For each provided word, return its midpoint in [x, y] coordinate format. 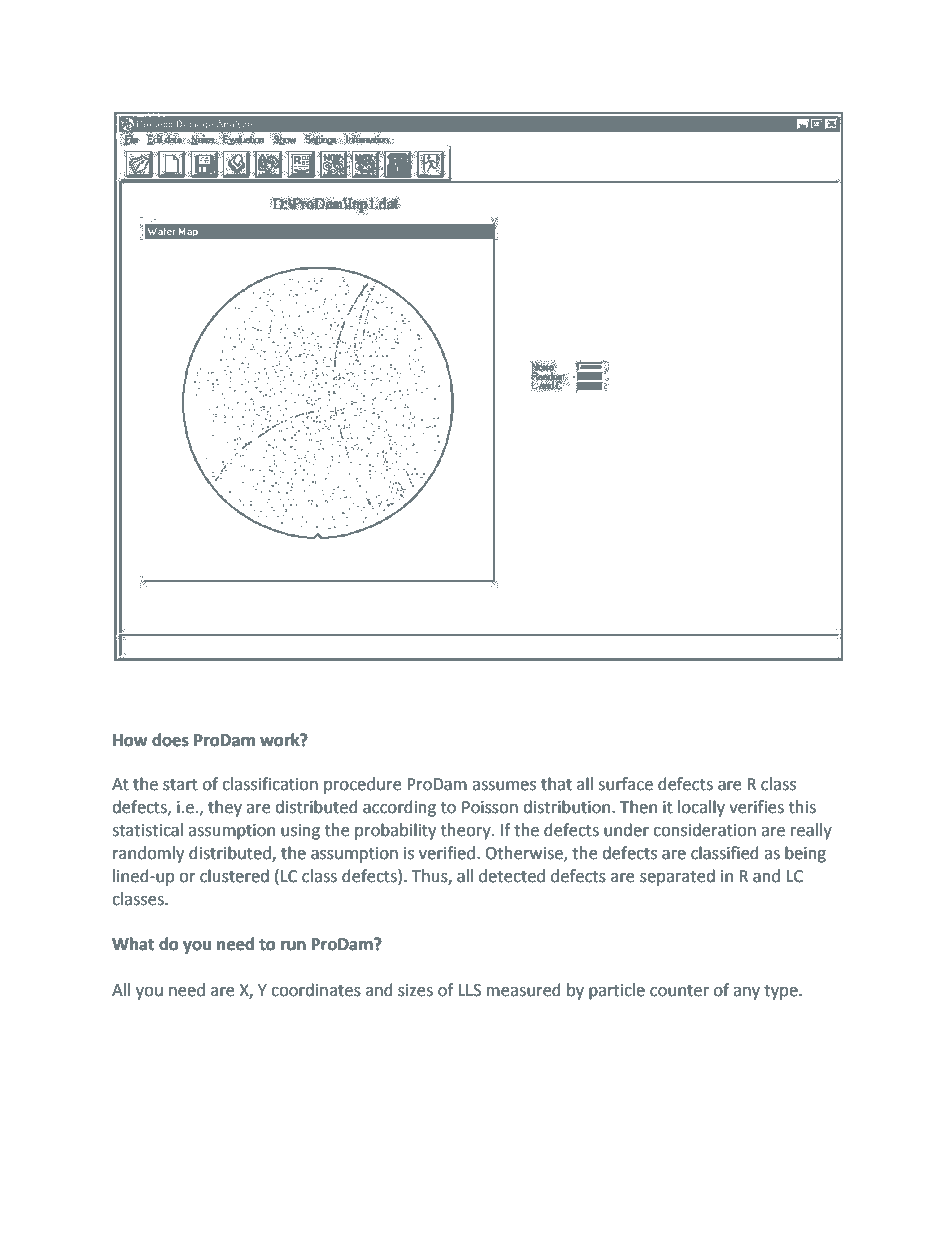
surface [625, 784]
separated [677, 877]
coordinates [316, 990]
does [170, 740]
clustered [234, 876]
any [746, 993]
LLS [469, 990]
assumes [504, 786]
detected [512, 876]
